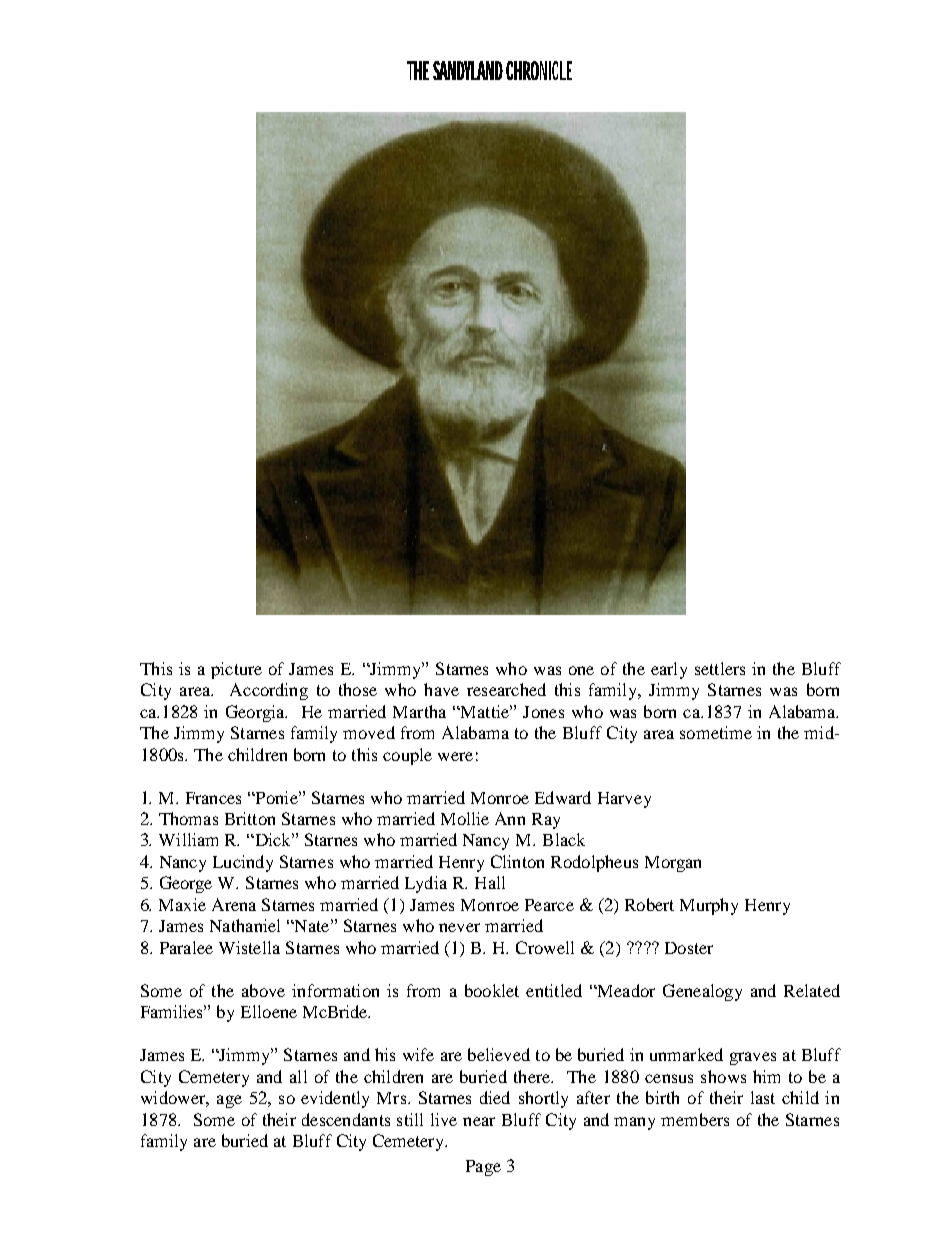 Image resolution: width=952 pixels, height=1233 pixels. I want to click on booklet, so click(492, 990).
